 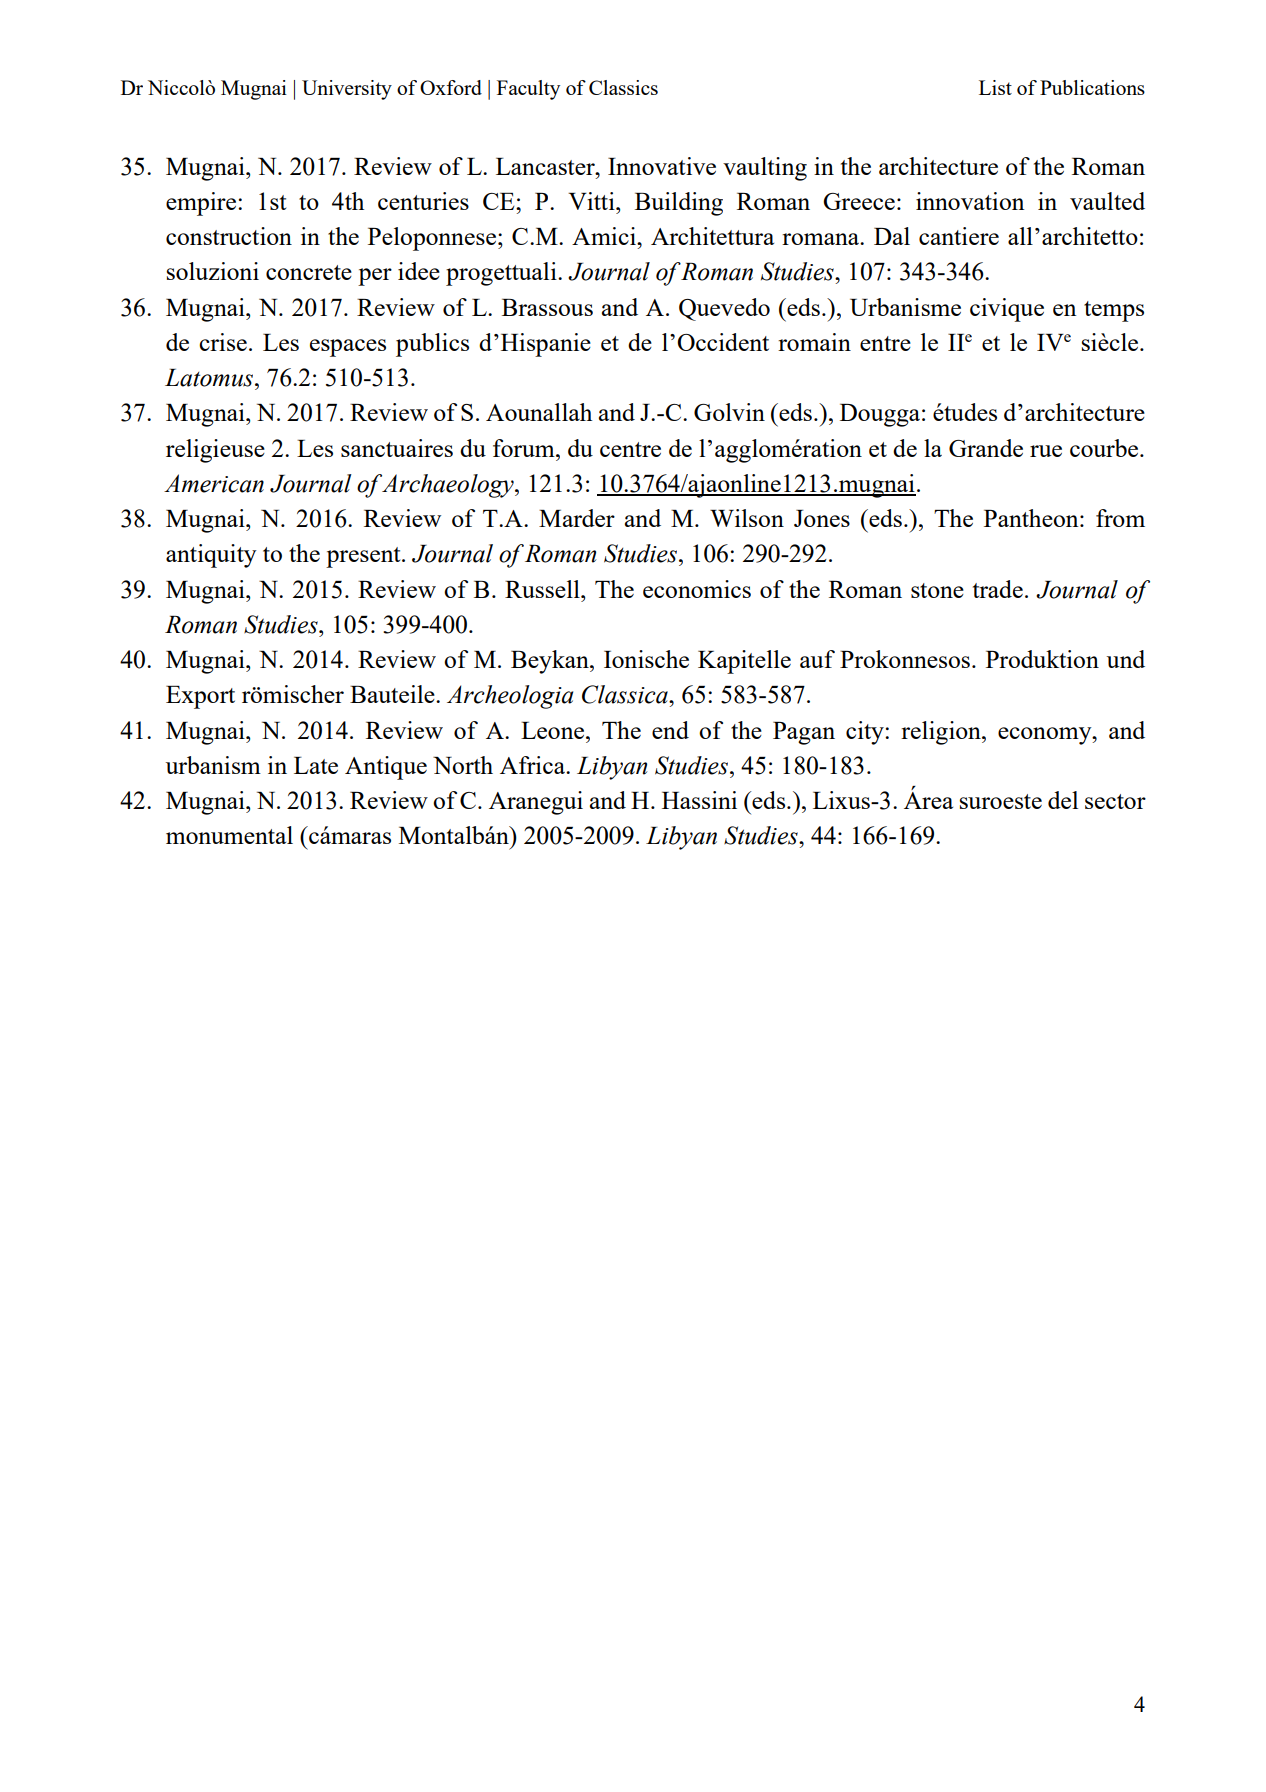 I want to click on rue, so click(x=1046, y=451).
